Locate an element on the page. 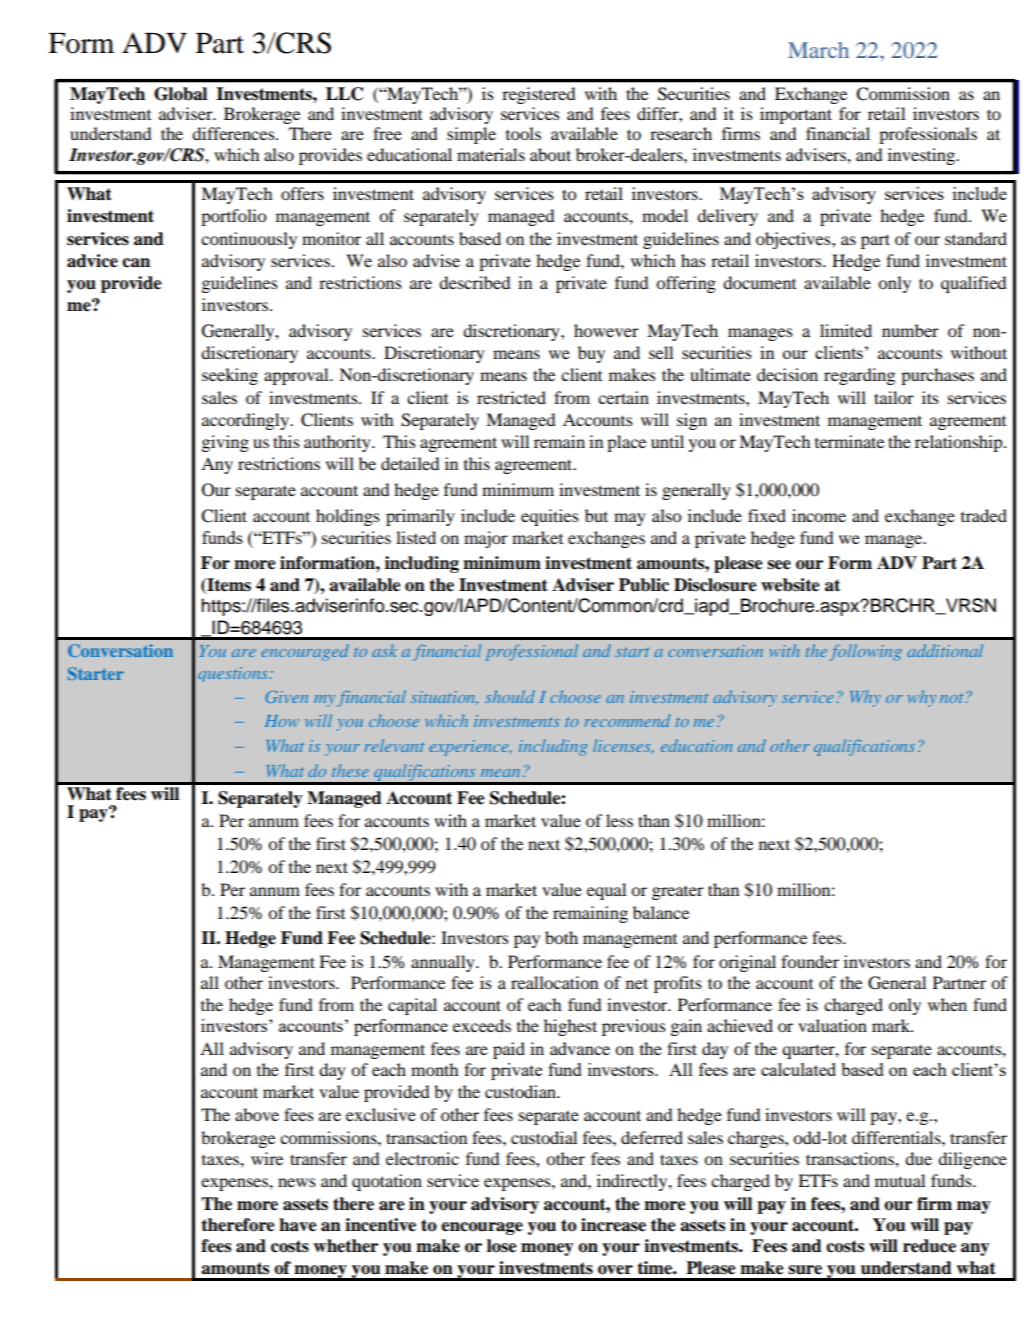 This page has width=1033, height=1337. Global is located at coordinates (180, 94).
